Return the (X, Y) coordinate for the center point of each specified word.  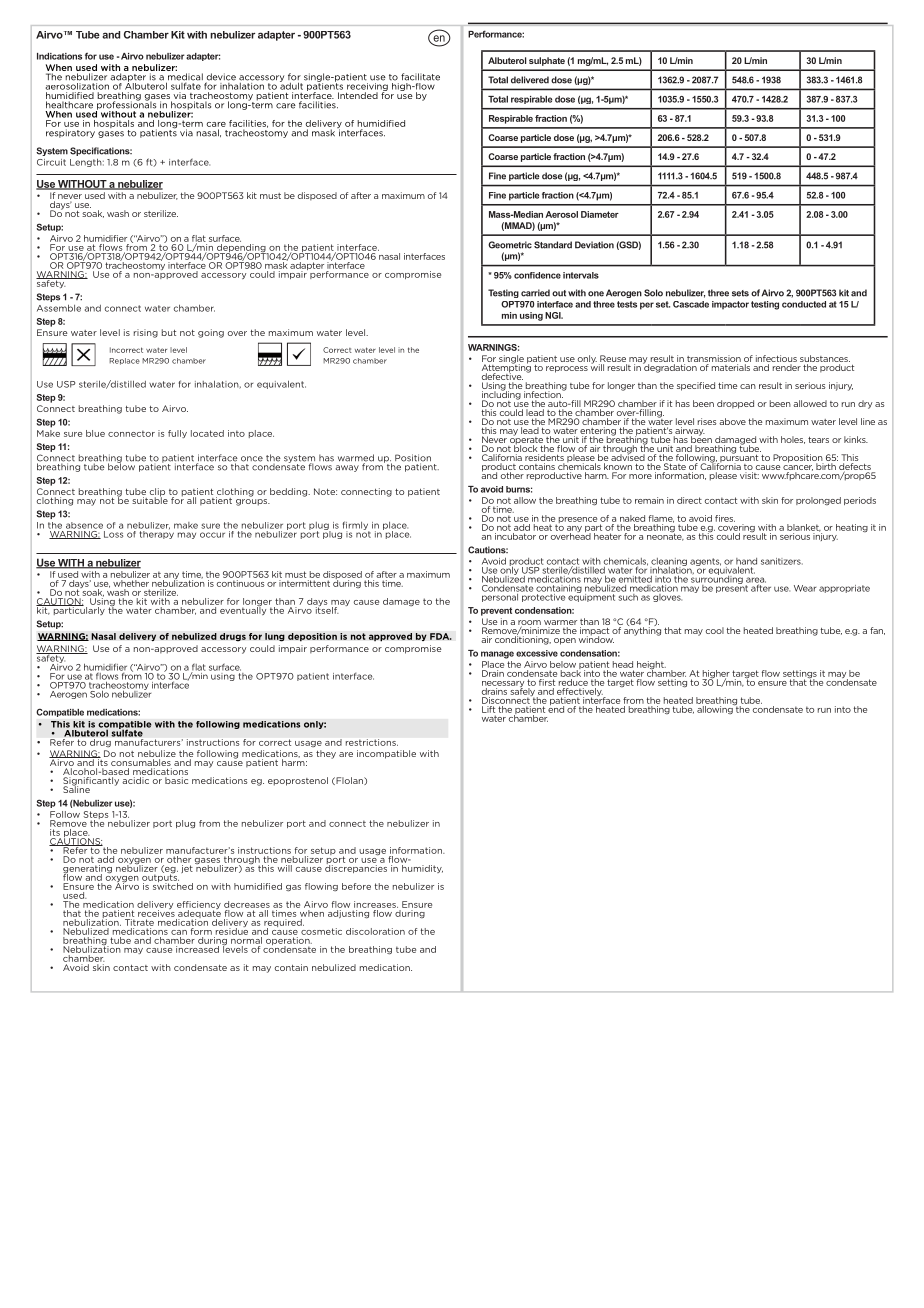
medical (184, 78)
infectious (776, 360)
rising (146, 333)
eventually (243, 610)
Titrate (139, 922)
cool (715, 630)
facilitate (420, 77)
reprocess (567, 369)
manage (497, 655)
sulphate (547, 61)
